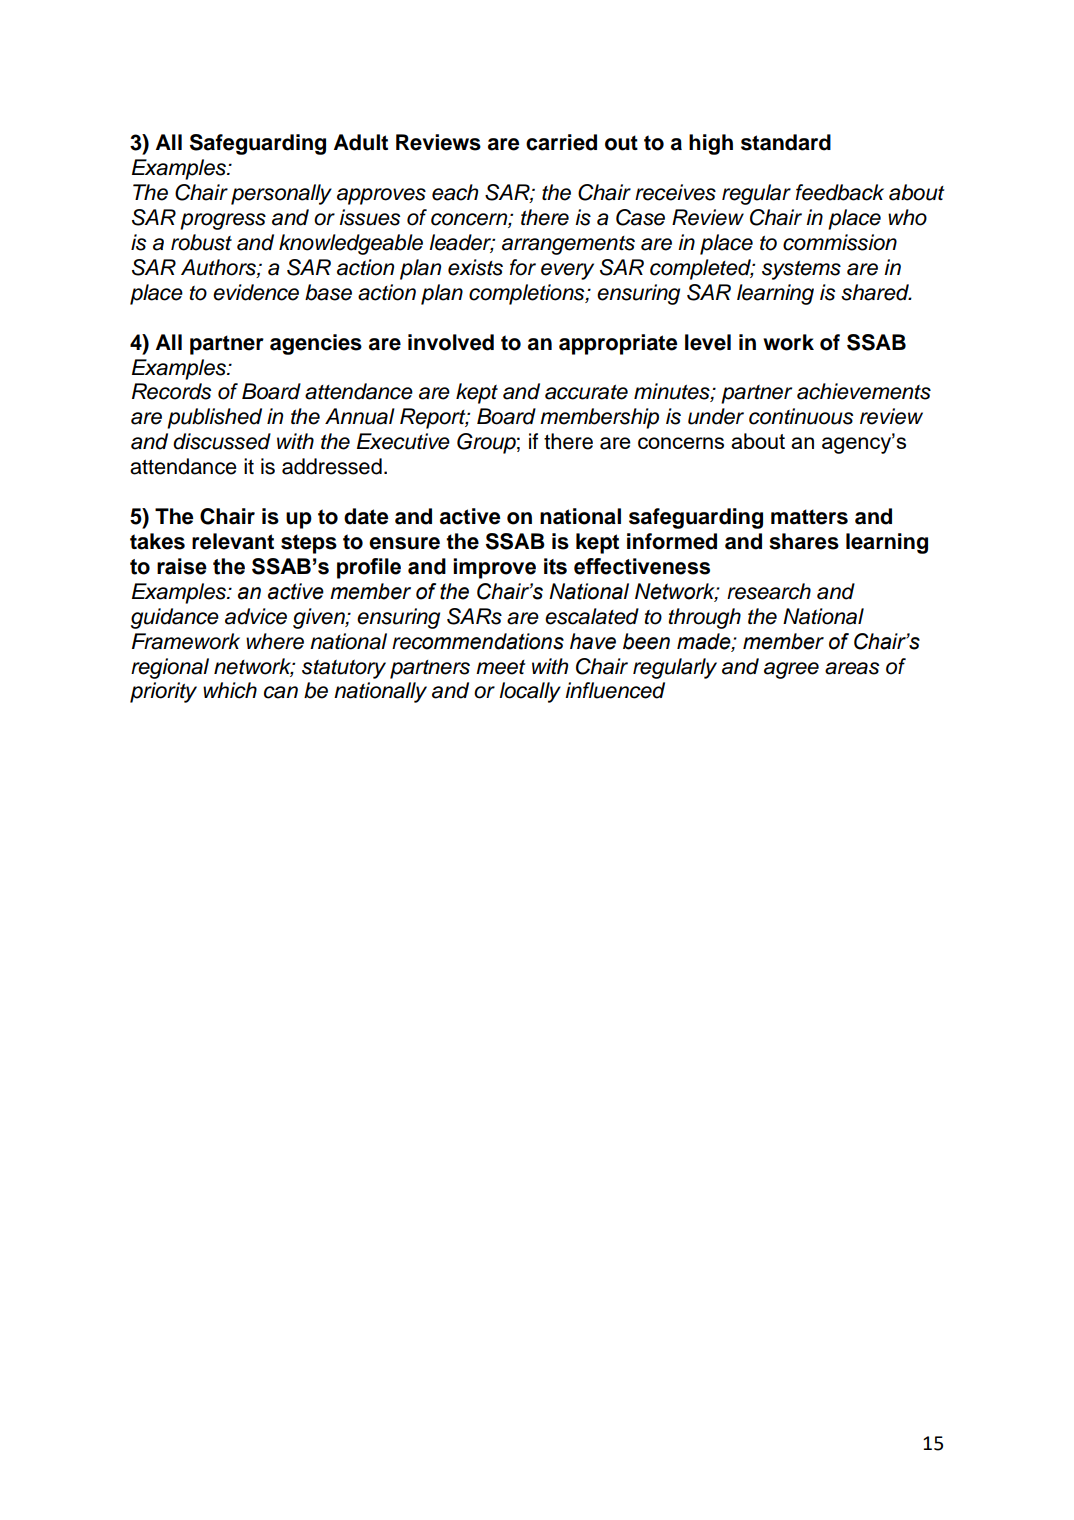 The width and height of the page is (1074, 1520). I want to click on agree, so click(791, 670).
